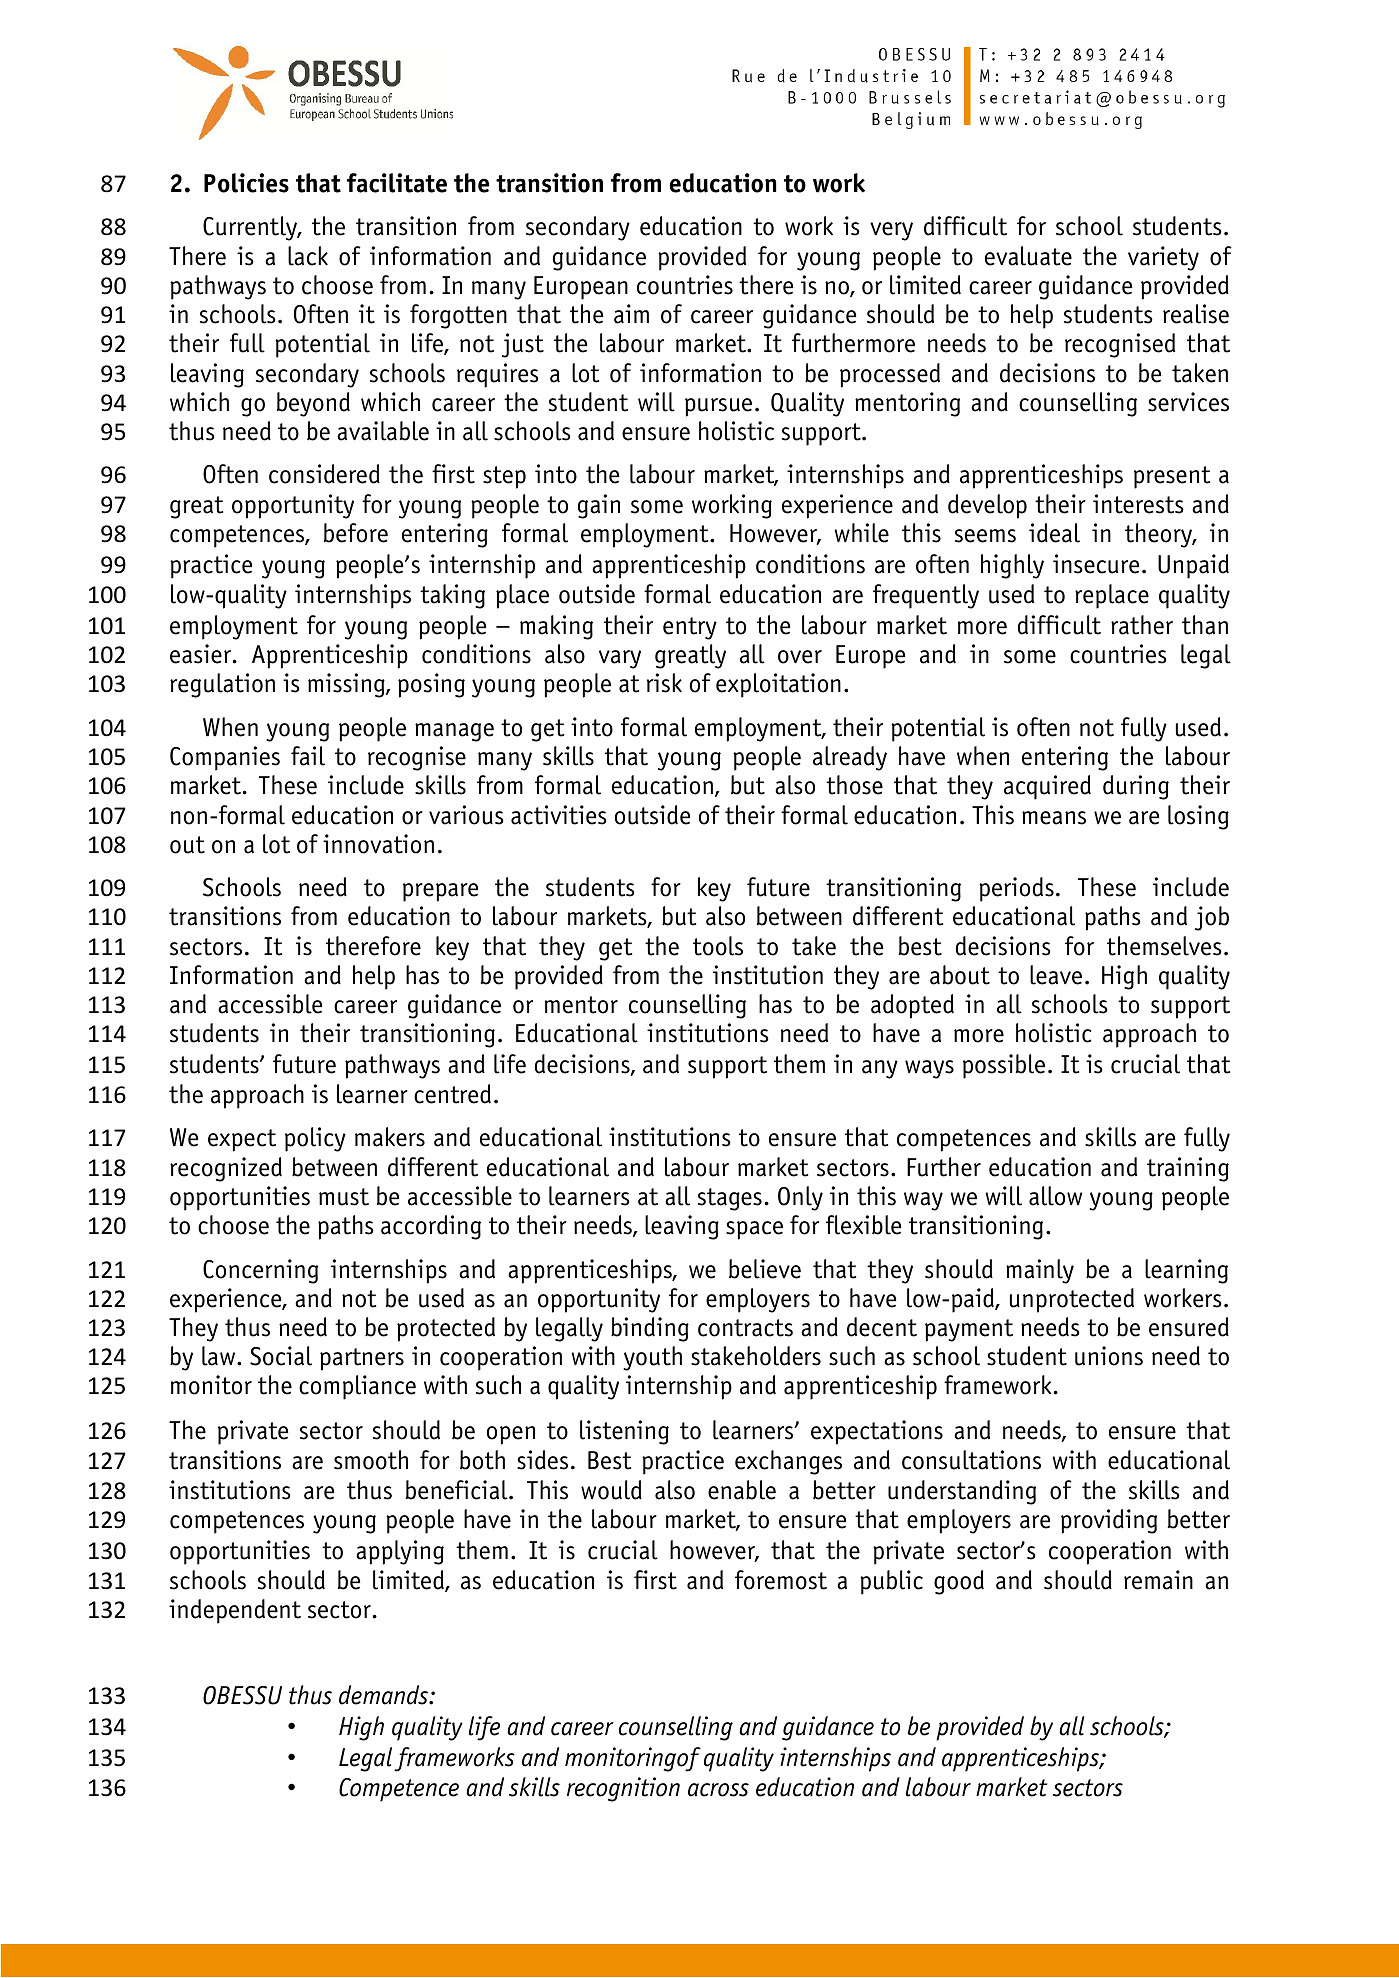  I want to click on partners, so click(362, 1359).
